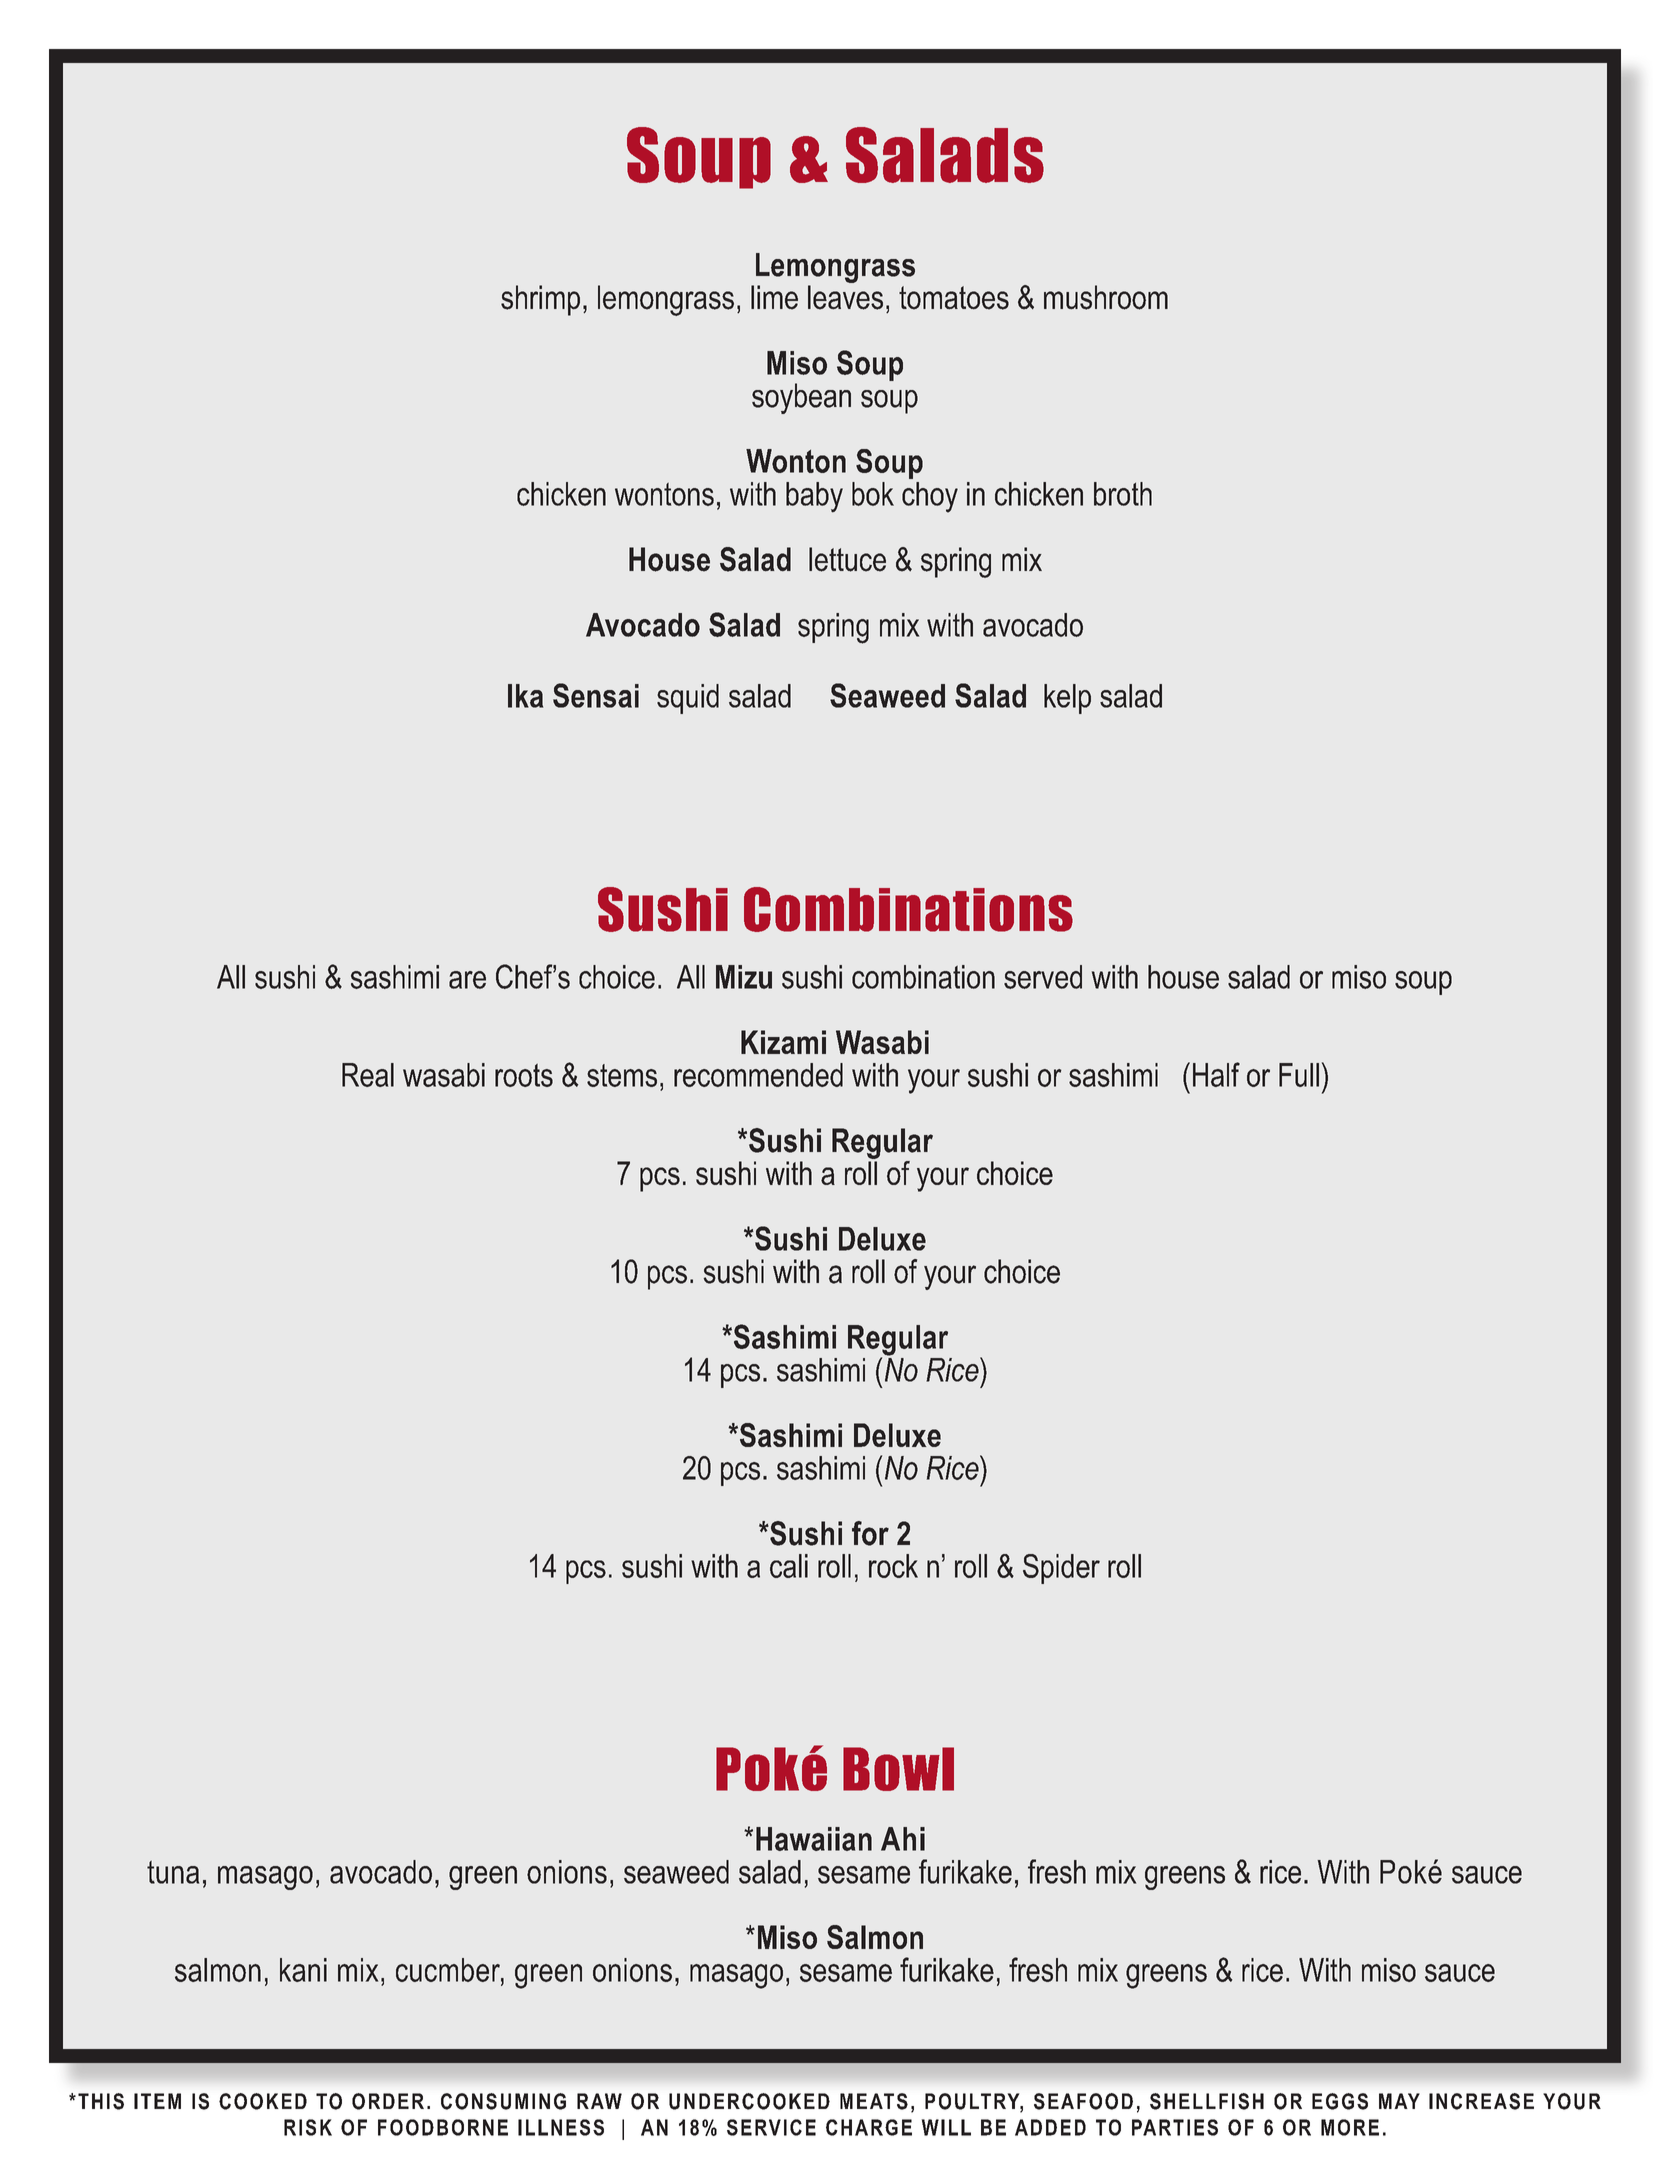 The width and height of the screenshot is (1670, 2161). I want to click on lime, so click(774, 297).
